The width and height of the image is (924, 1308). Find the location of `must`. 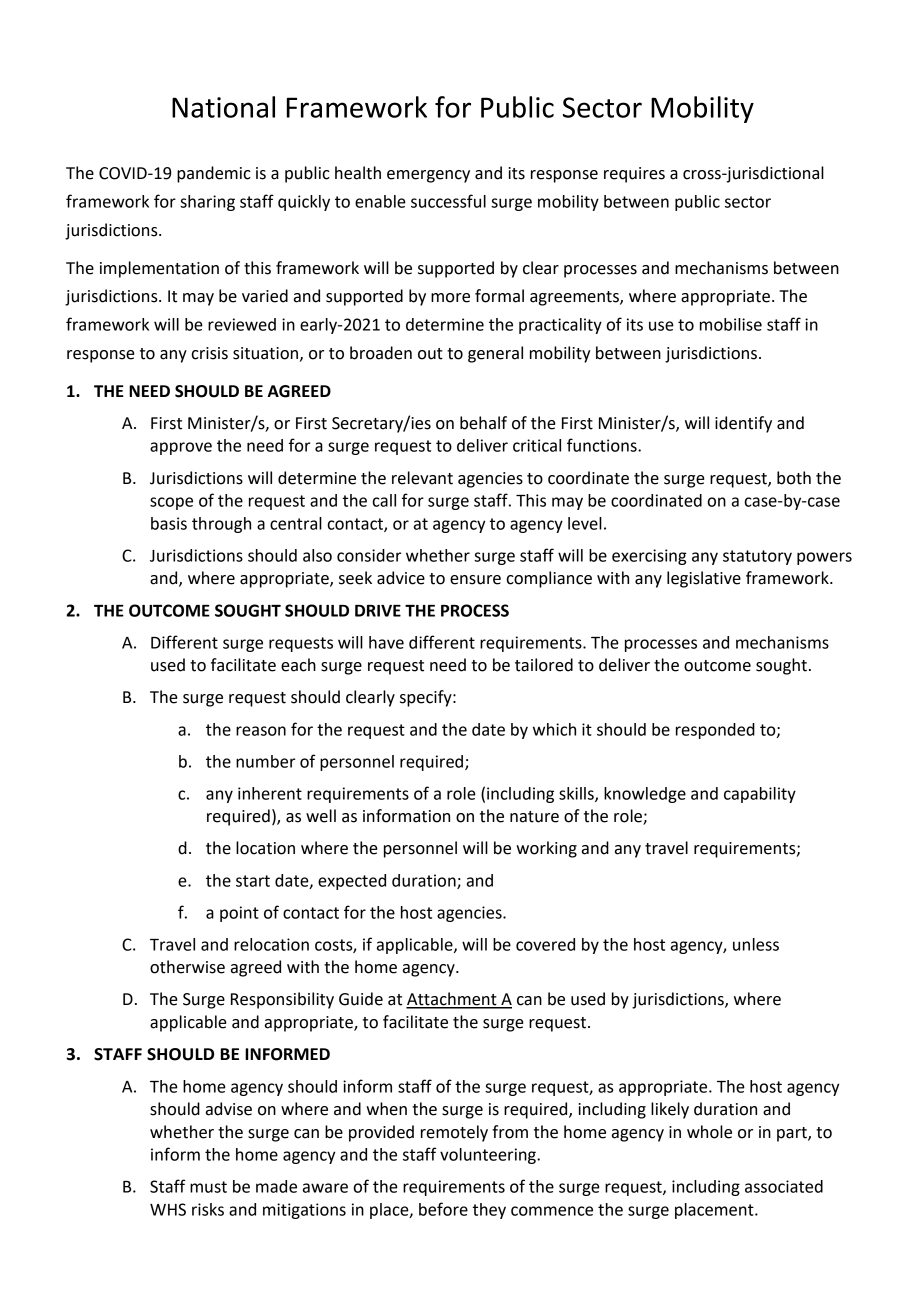

must is located at coordinates (208, 1187).
